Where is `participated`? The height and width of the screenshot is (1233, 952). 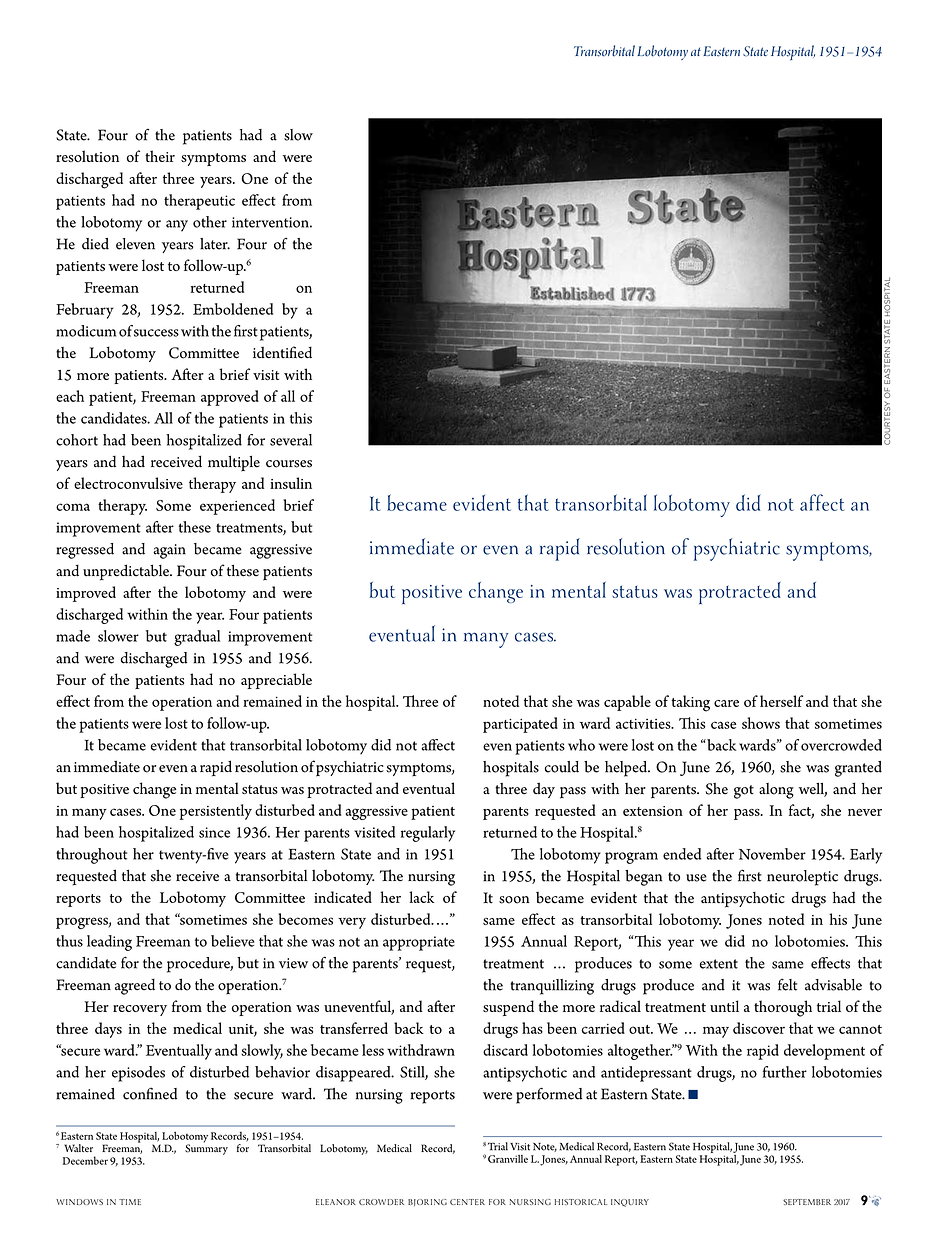
participated is located at coordinates (520, 725).
